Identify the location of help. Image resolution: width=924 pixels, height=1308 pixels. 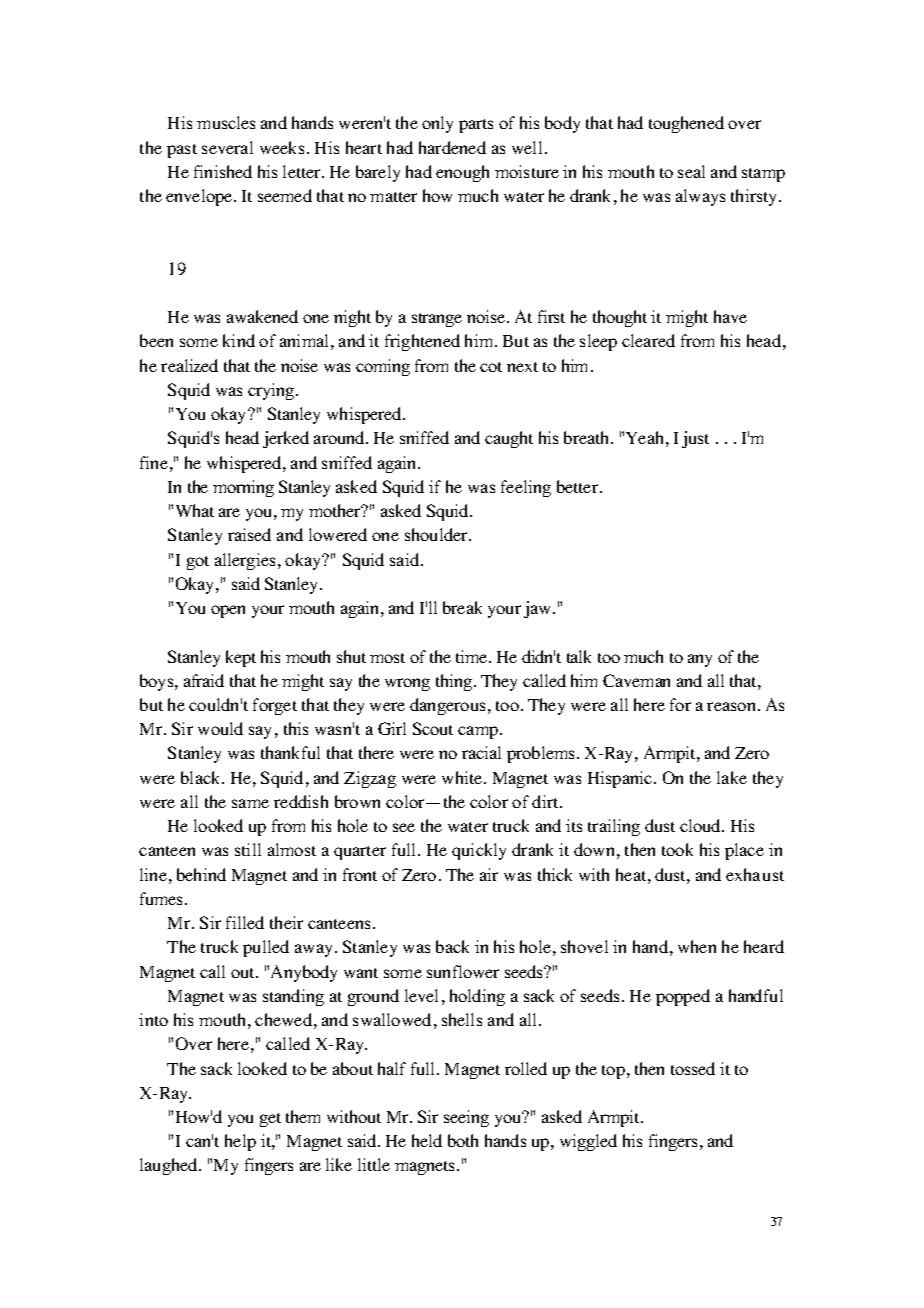
(240, 1142).
